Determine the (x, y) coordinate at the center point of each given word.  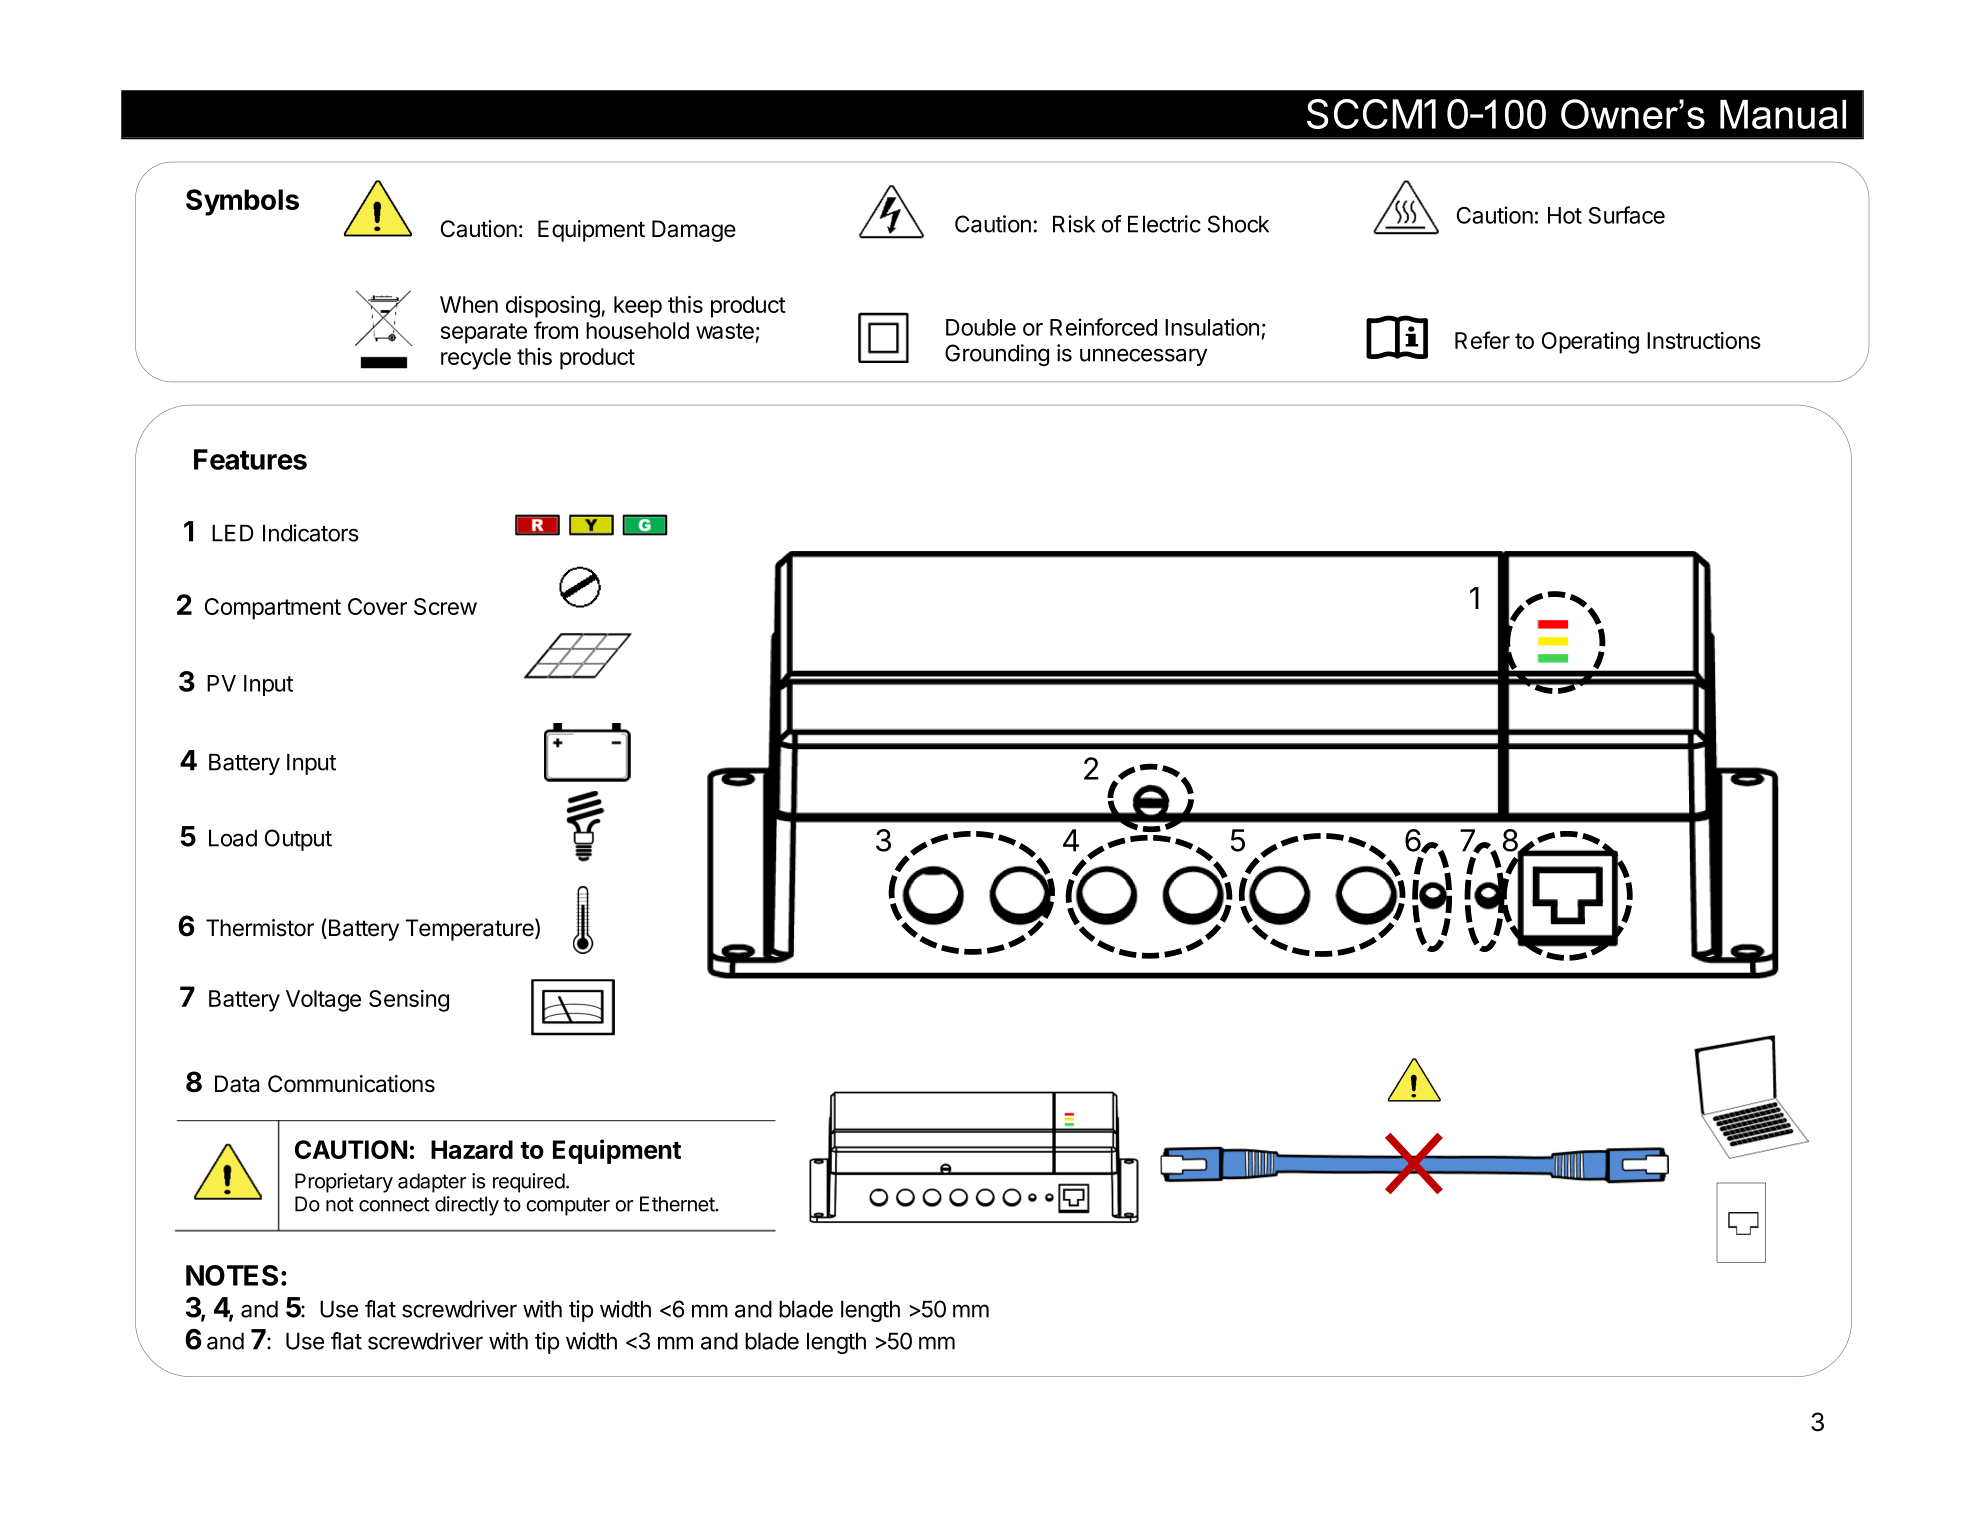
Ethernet (678, 1204)
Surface (1627, 215)
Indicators (311, 533)
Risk (1074, 224)
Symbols (242, 202)
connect (394, 1204)
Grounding (997, 355)
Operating (1590, 343)
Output (298, 840)
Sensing (409, 1001)
